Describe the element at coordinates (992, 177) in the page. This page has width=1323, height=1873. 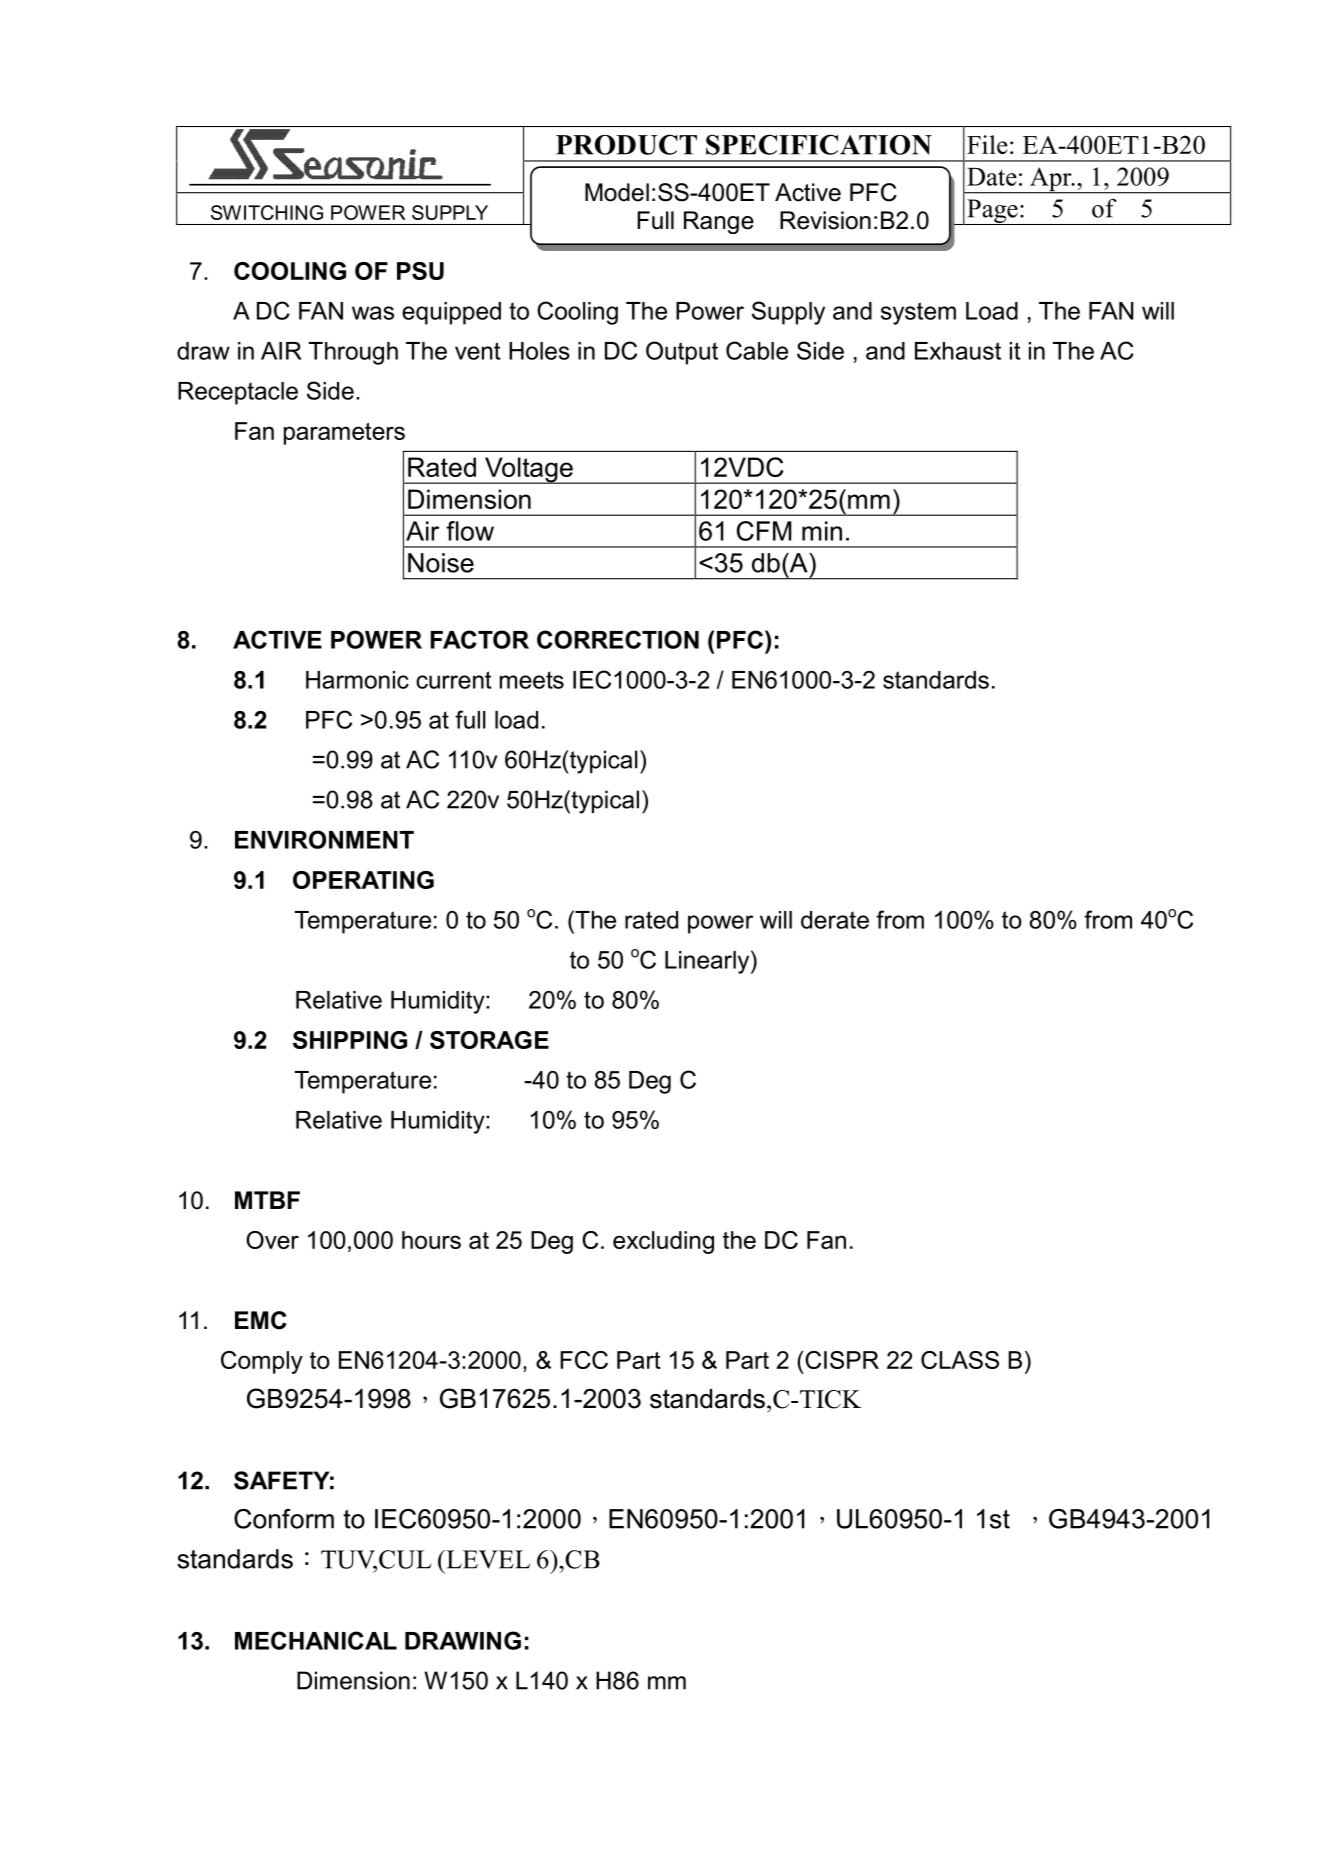
I see `Date` at that location.
